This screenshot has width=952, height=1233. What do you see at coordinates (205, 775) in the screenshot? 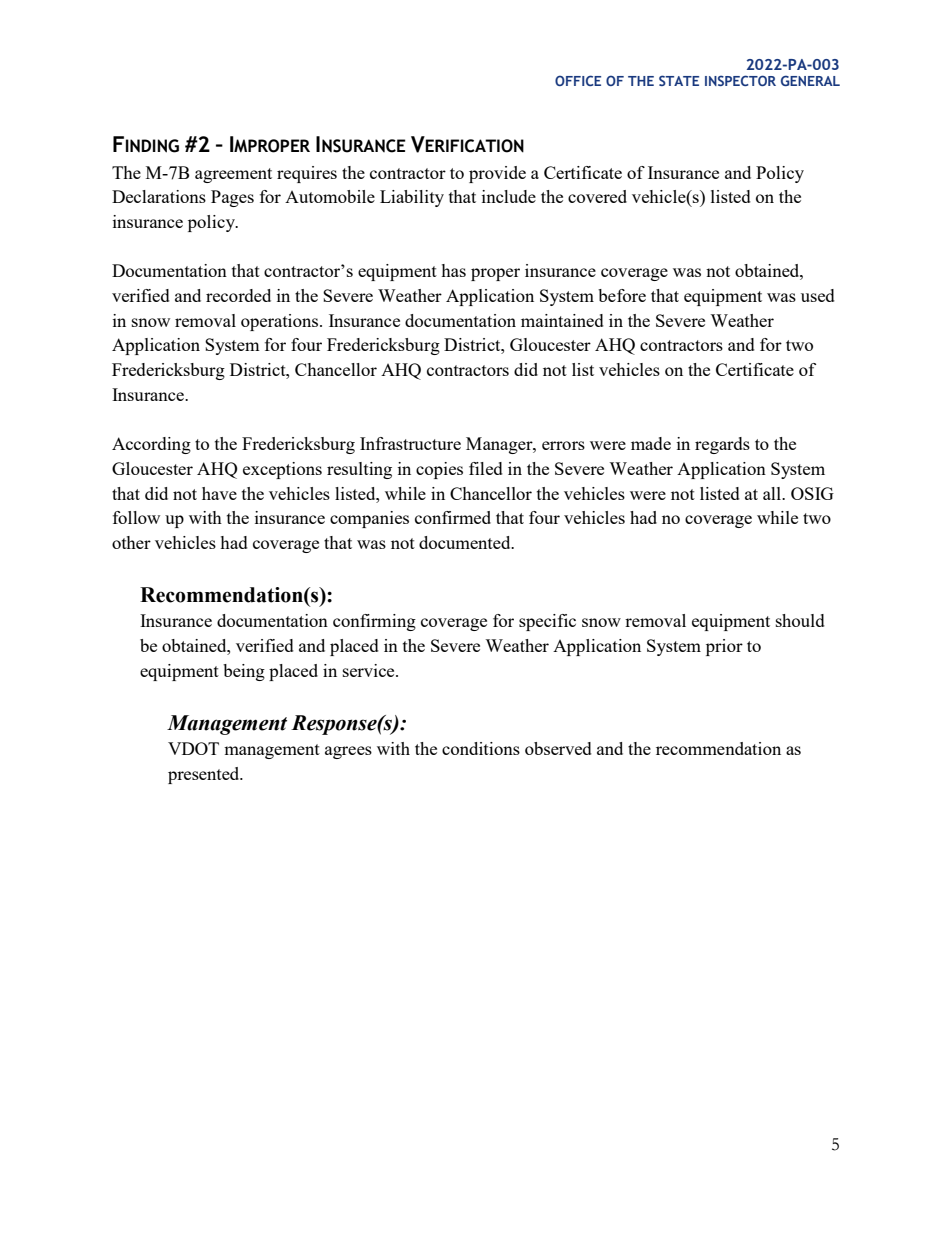
I see `presented` at bounding box center [205, 775].
